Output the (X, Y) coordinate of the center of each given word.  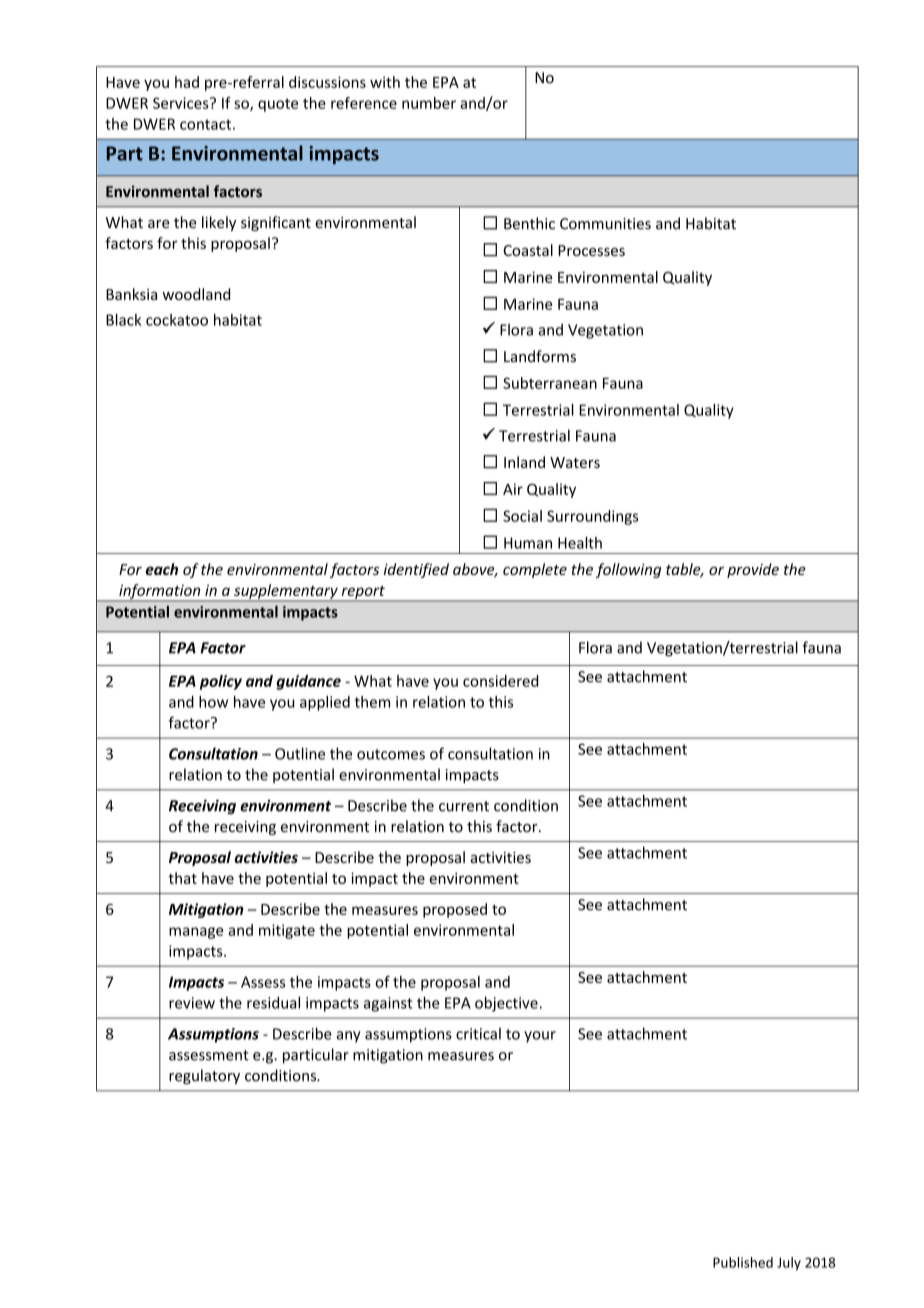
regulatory (204, 1076)
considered (500, 681)
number (429, 103)
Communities (605, 224)
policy (221, 682)
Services (182, 103)
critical (478, 1033)
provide (753, 570)
